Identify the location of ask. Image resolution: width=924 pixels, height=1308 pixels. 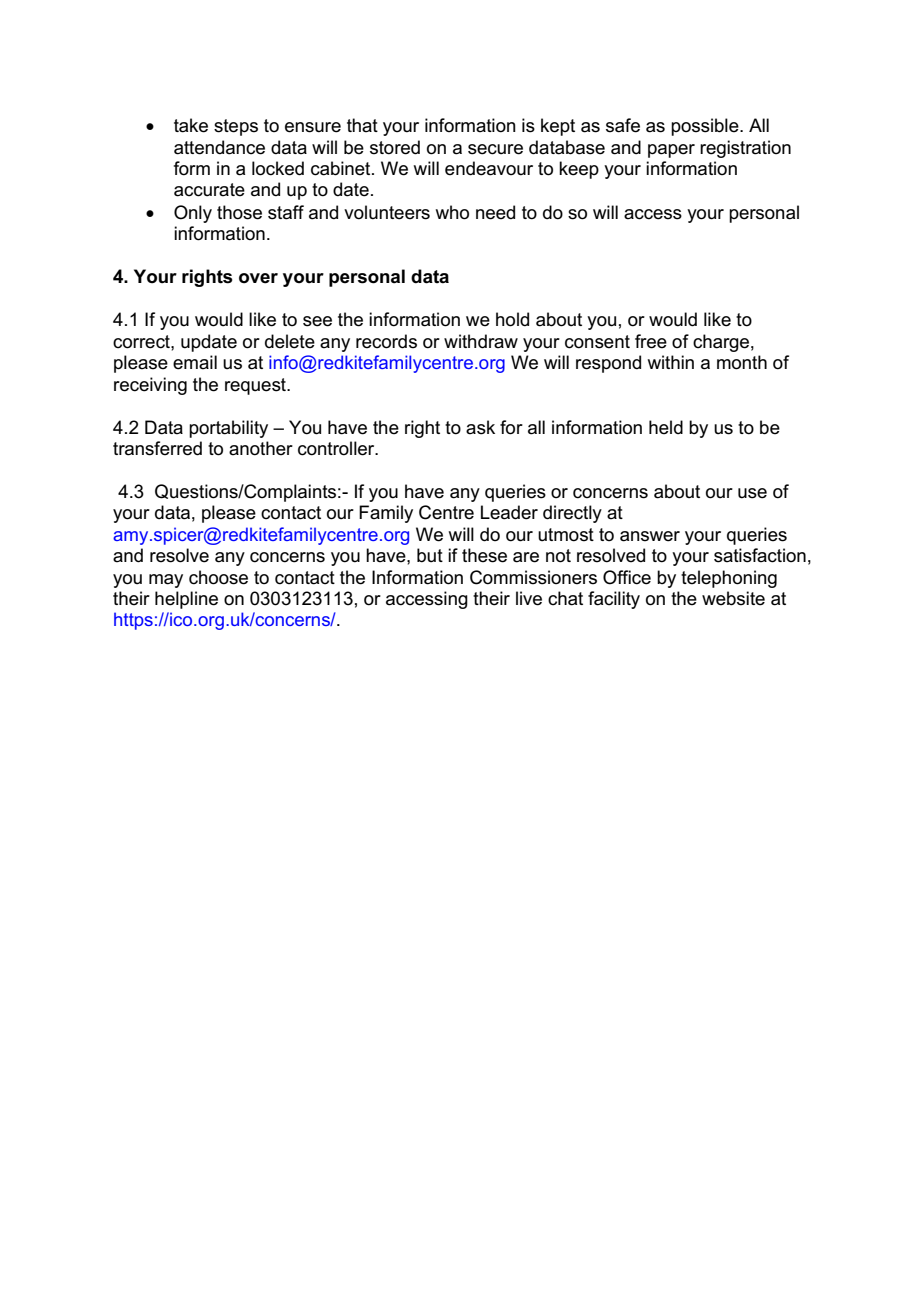
(480, 427).
